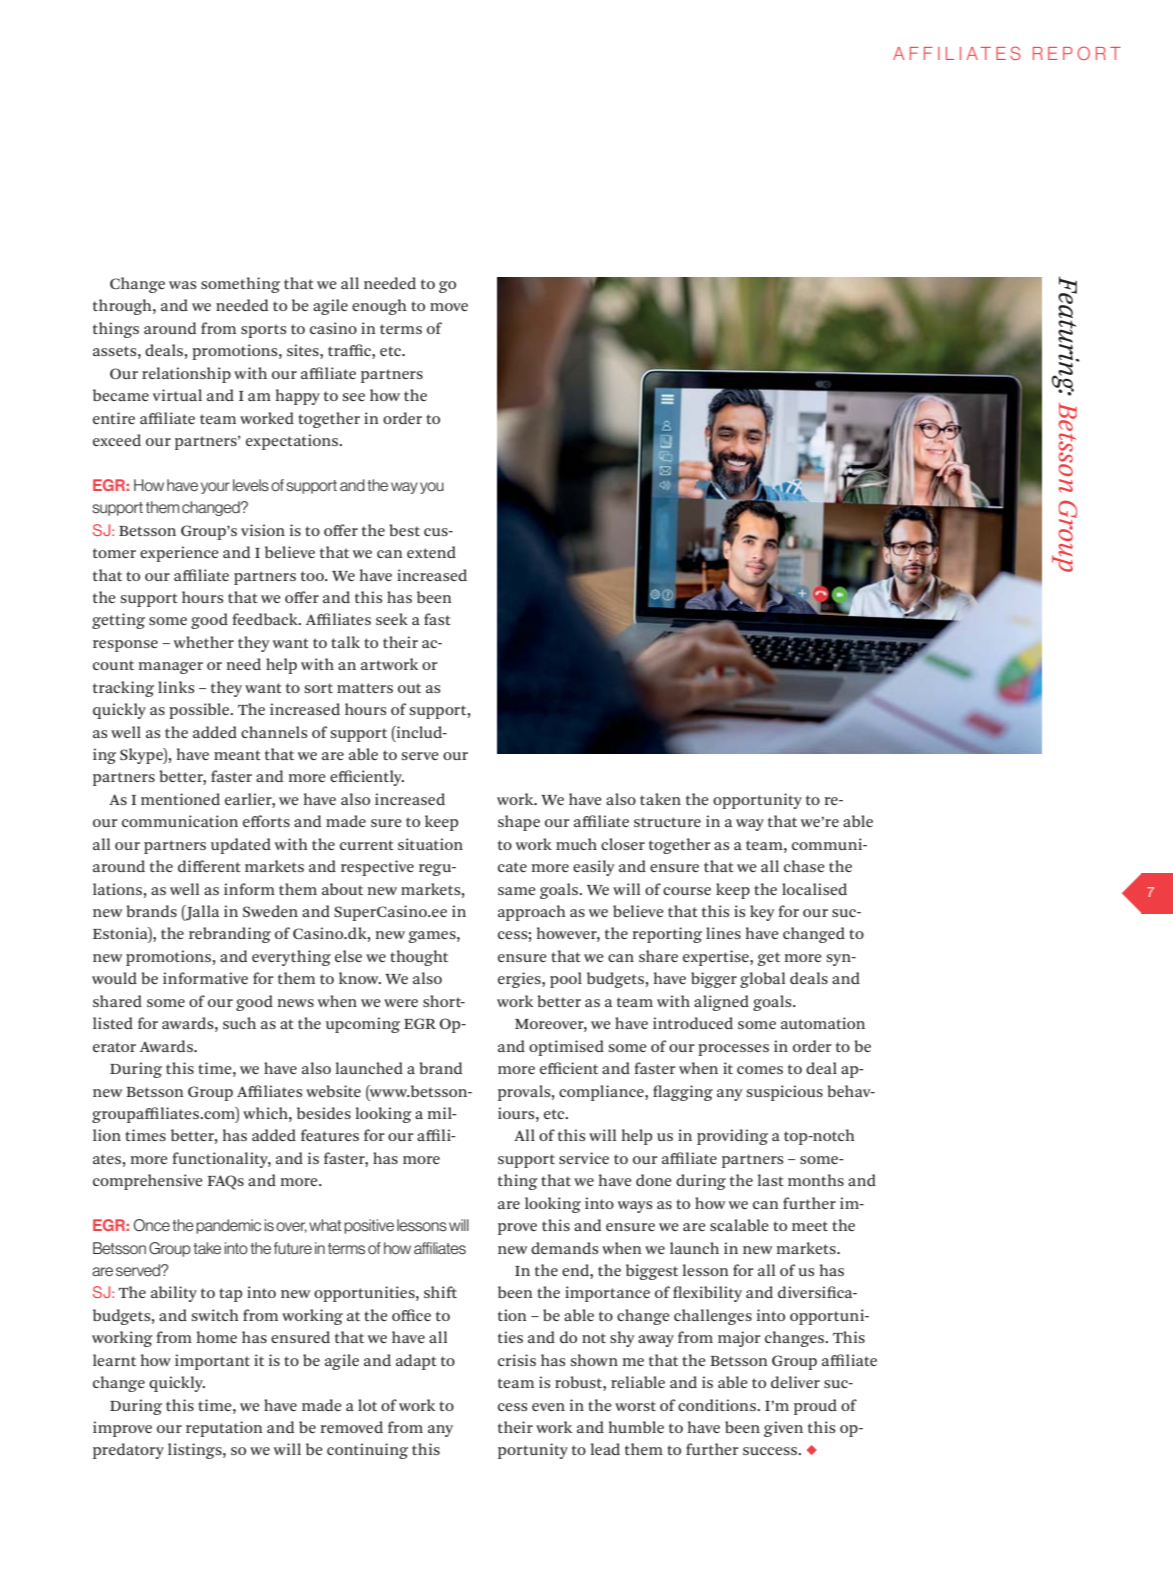  I want to click on such, so click(239, 1023).
